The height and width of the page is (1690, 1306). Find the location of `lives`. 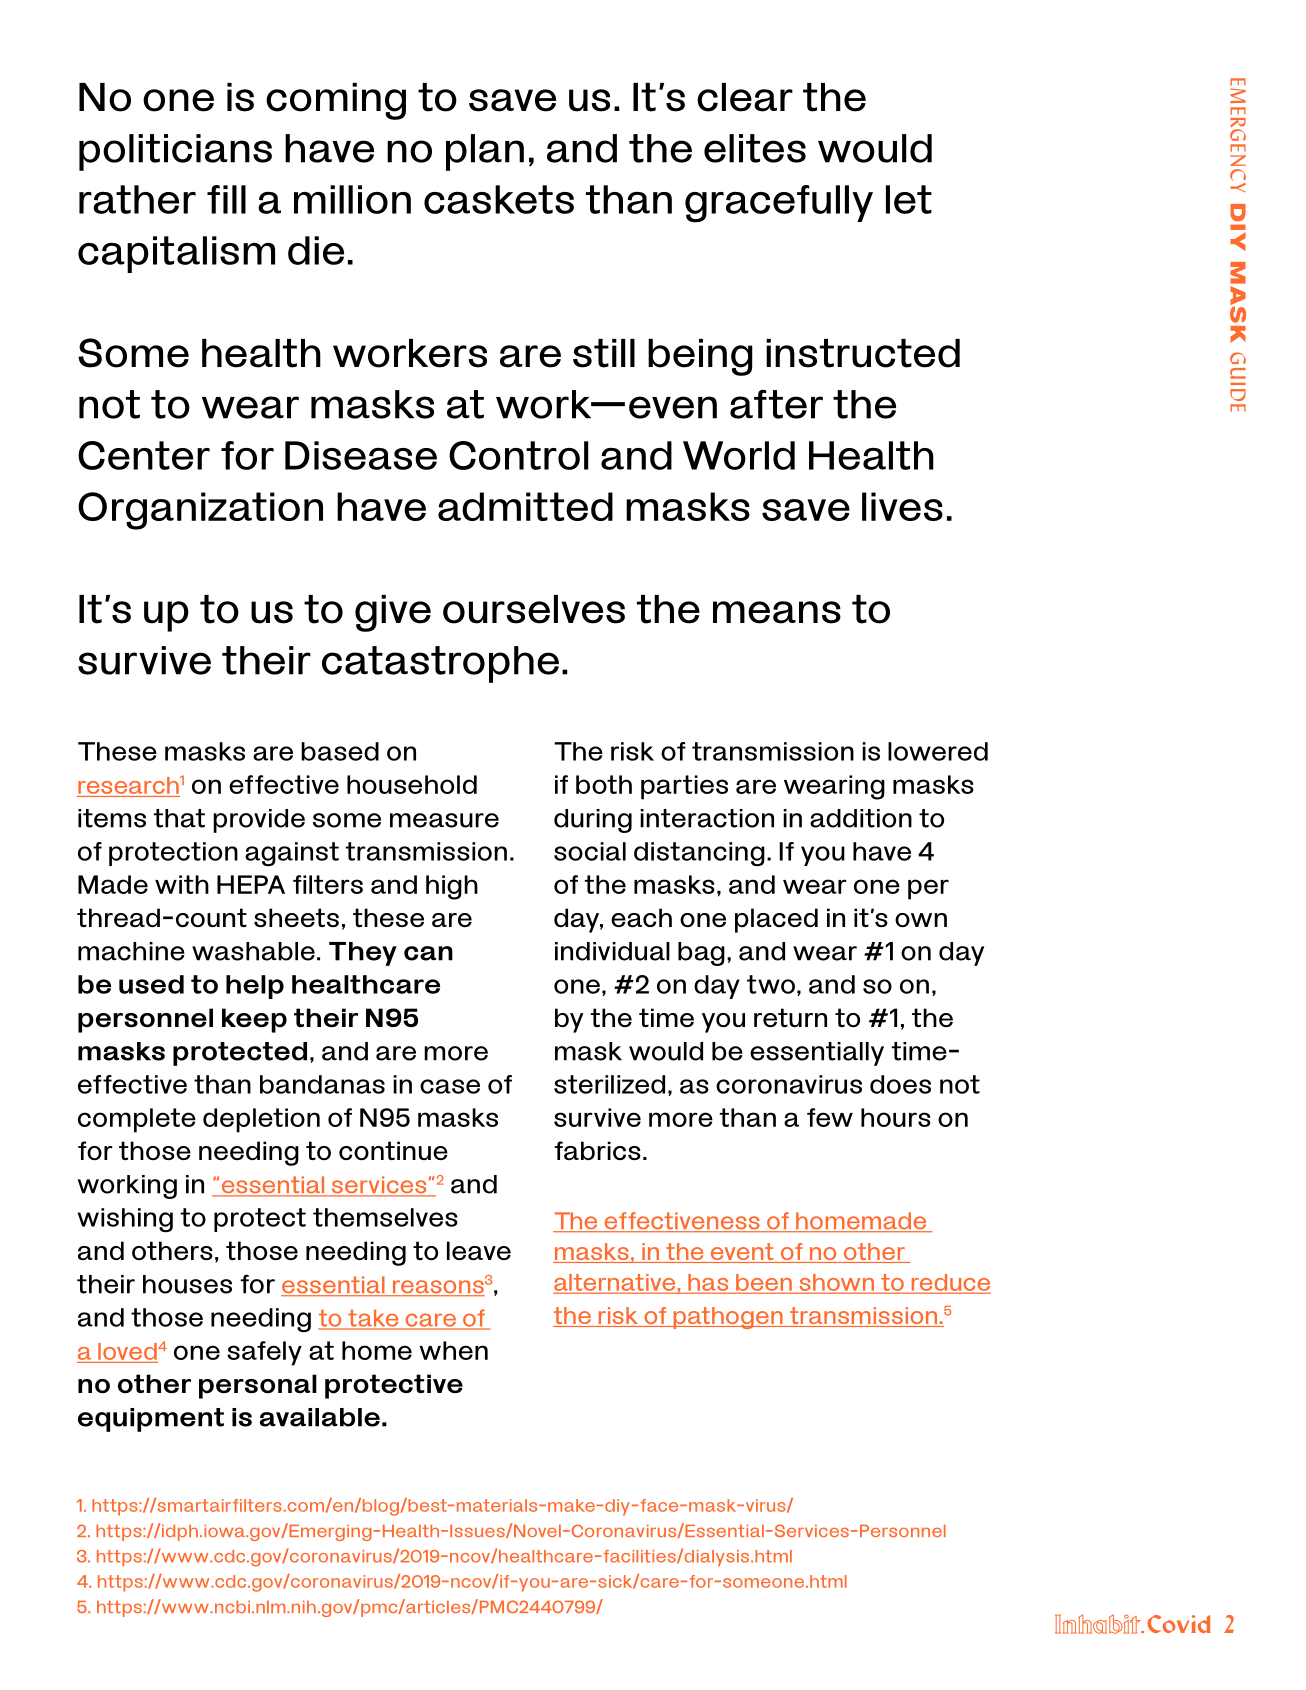

lives is located at coordinates (902, 506).
